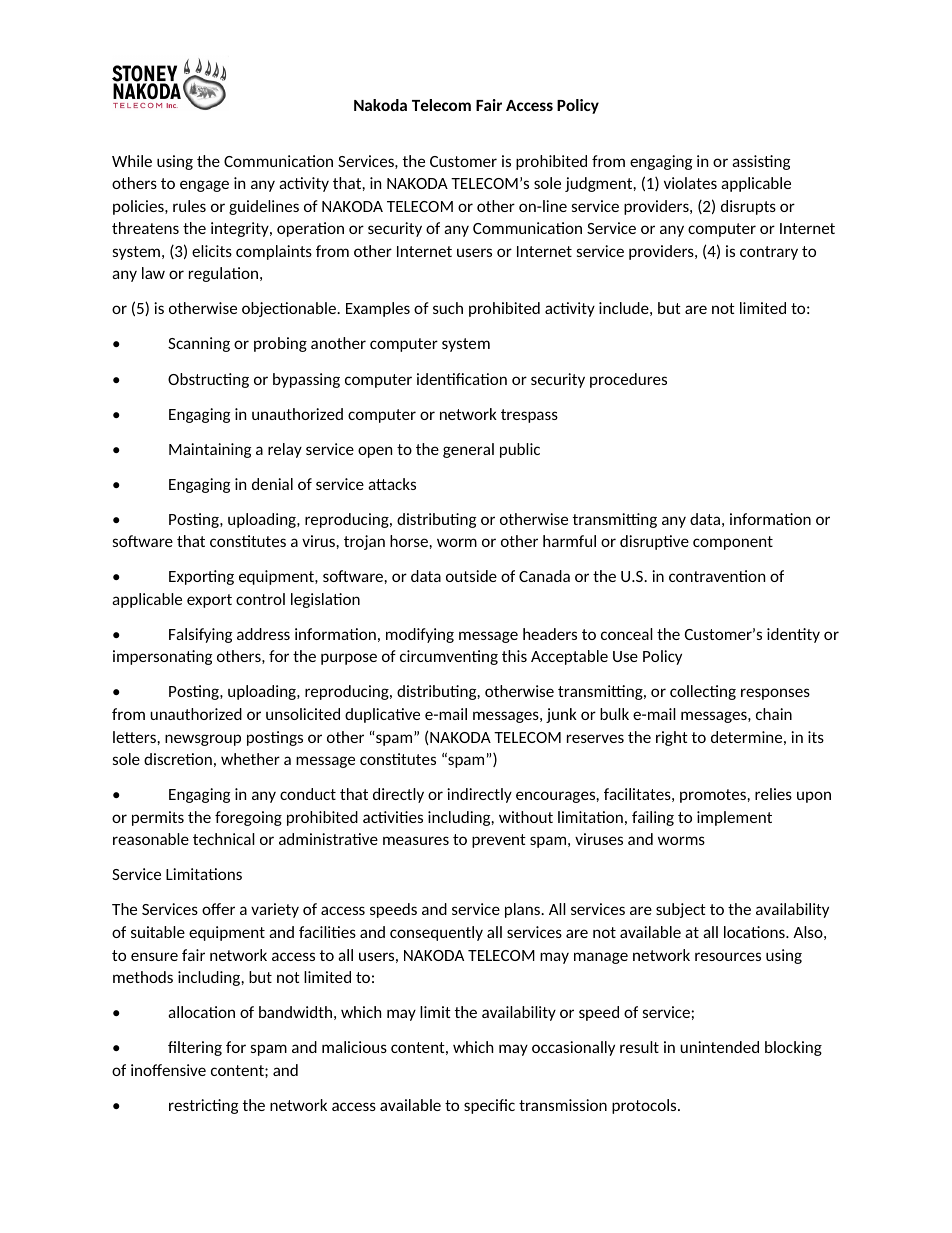 This image has height=1233, width=952. Describe the element at coordinates (733, 543) in the image. I see `component` at that location.
